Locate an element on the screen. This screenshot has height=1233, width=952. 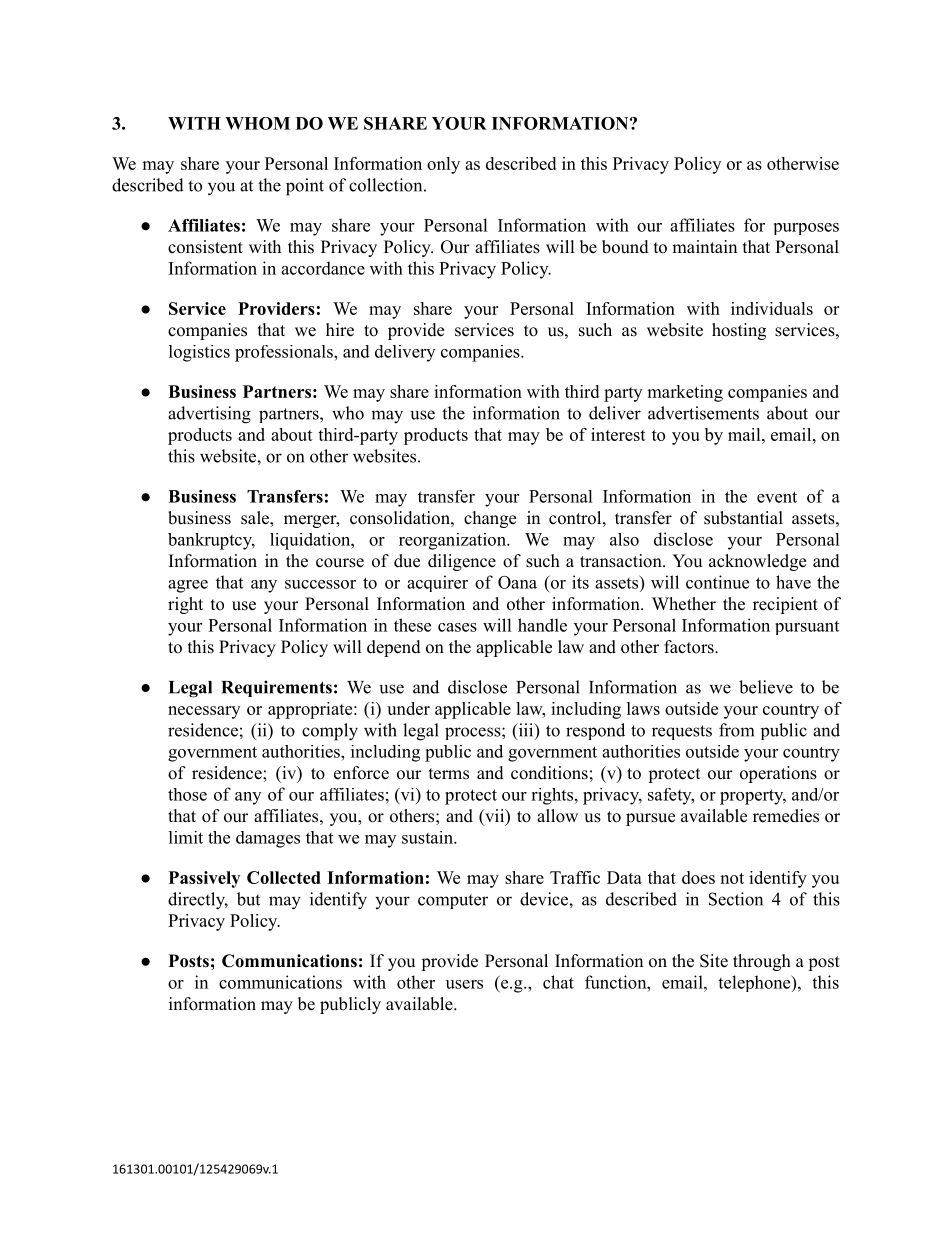
users is located at coordinates (464, 984).
